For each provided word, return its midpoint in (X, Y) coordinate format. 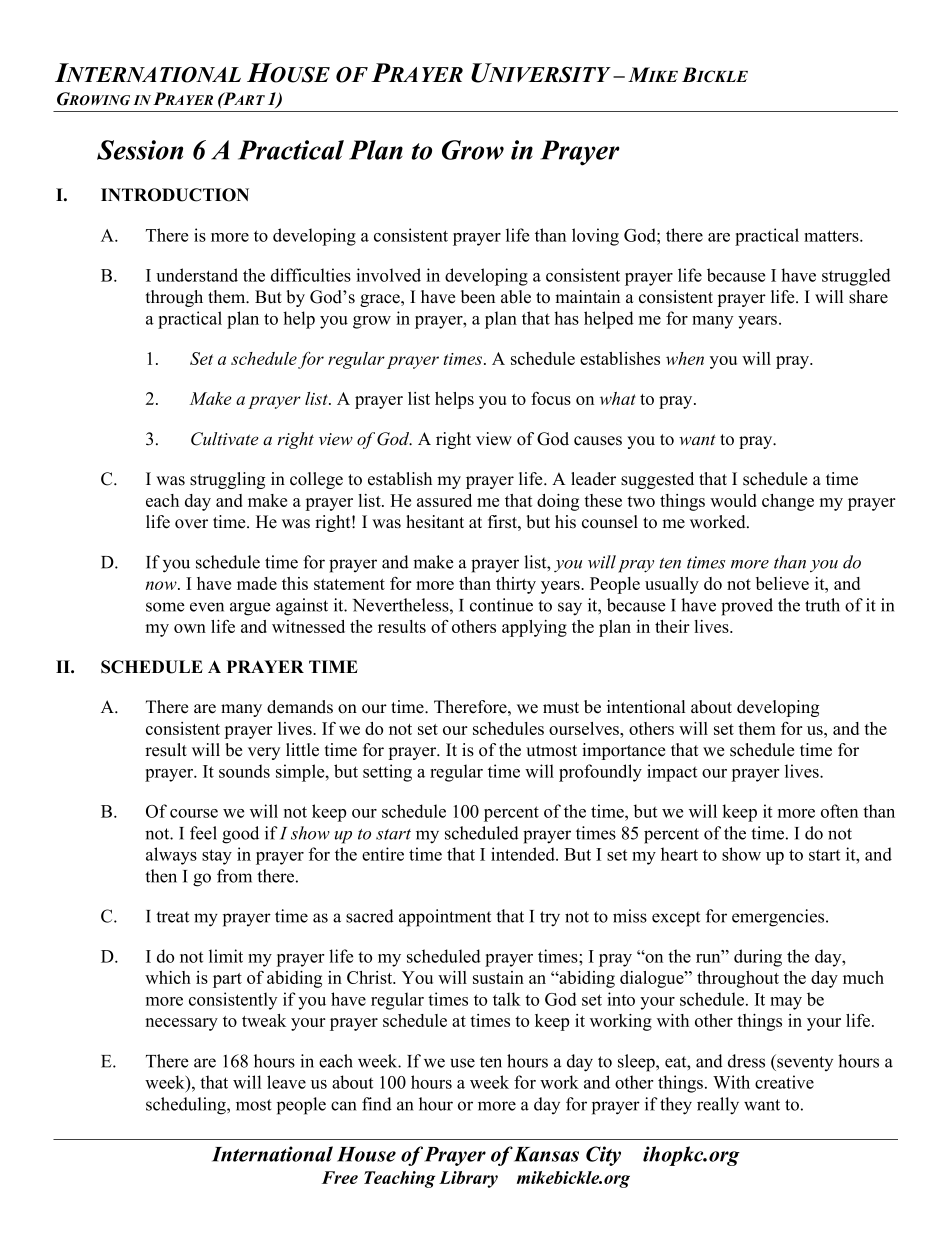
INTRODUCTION (175, 195)
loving (595, 237)
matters (832, 236)
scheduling (187, 1106)
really (718, 1106)
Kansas (546, 1154)
